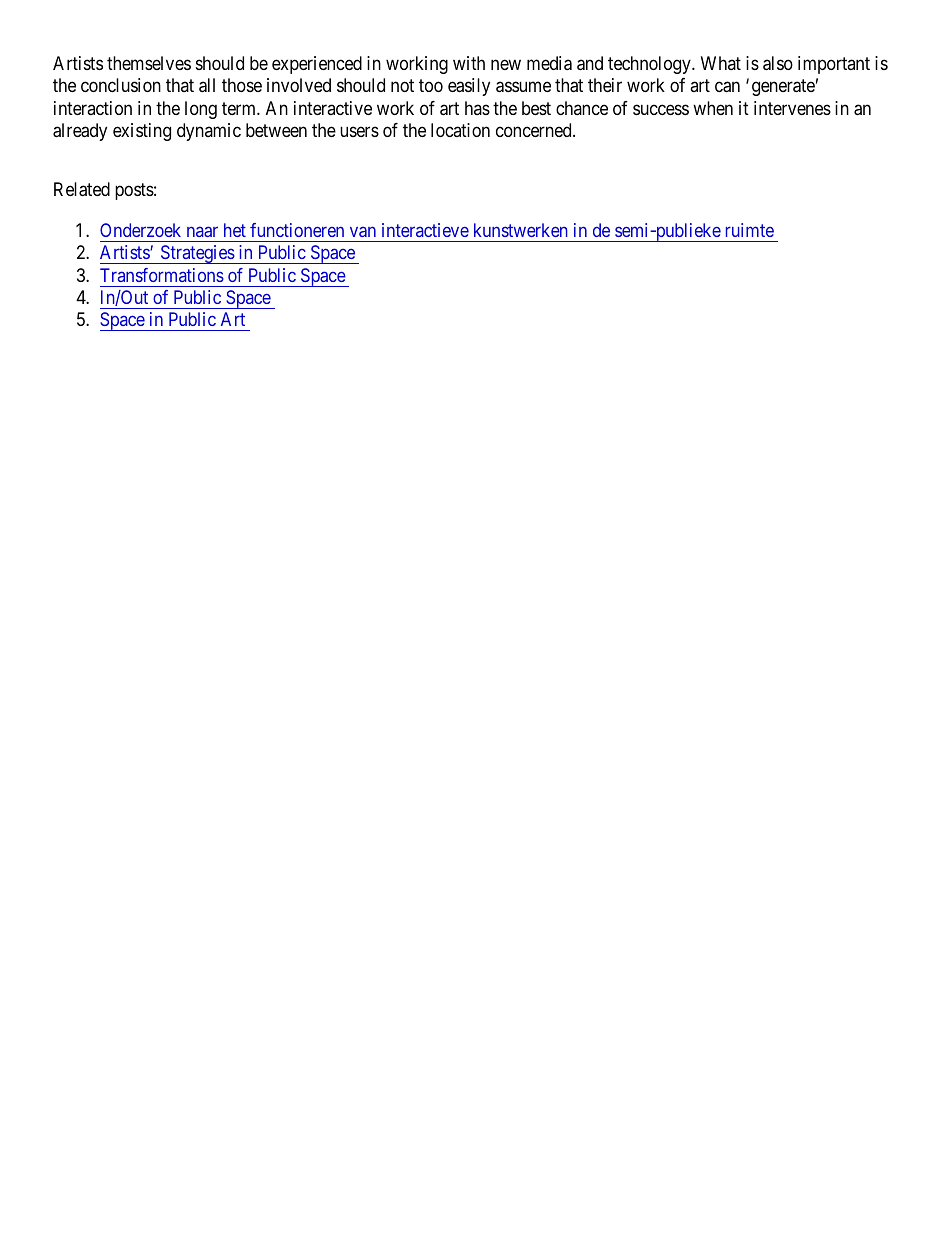  Describe the element at coordinates (142, 132) in the document. I see `existing` at that location.
